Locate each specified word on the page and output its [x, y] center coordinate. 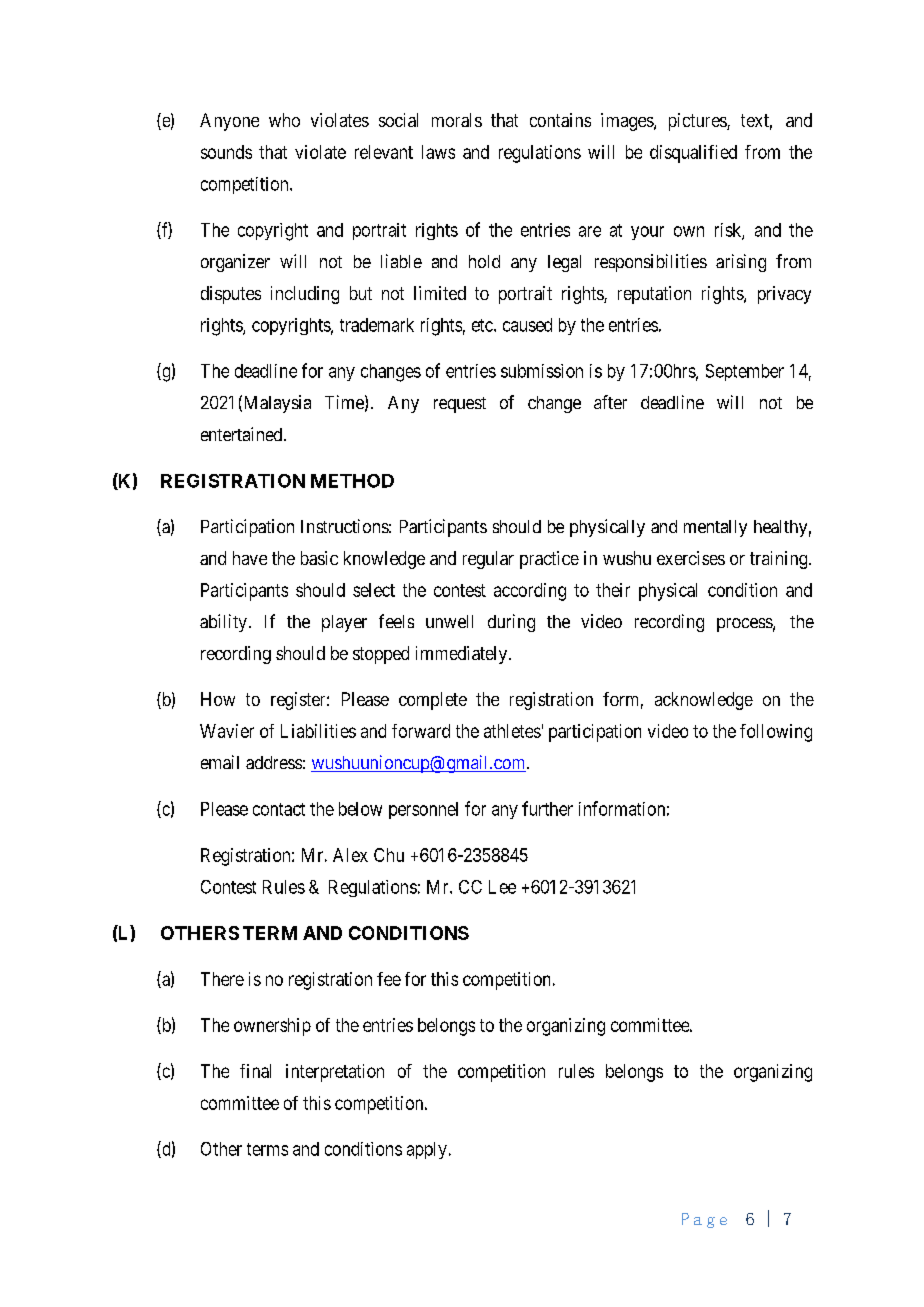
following [776, 733]
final [255, 1071]
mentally [715, 528]
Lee [502, 887]
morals [457, 120]
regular [488, 560]
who [284, 120]
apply [427, 1150]
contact [279, 809]
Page [704, 1220]
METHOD [352, 481]
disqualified [693, 154]
